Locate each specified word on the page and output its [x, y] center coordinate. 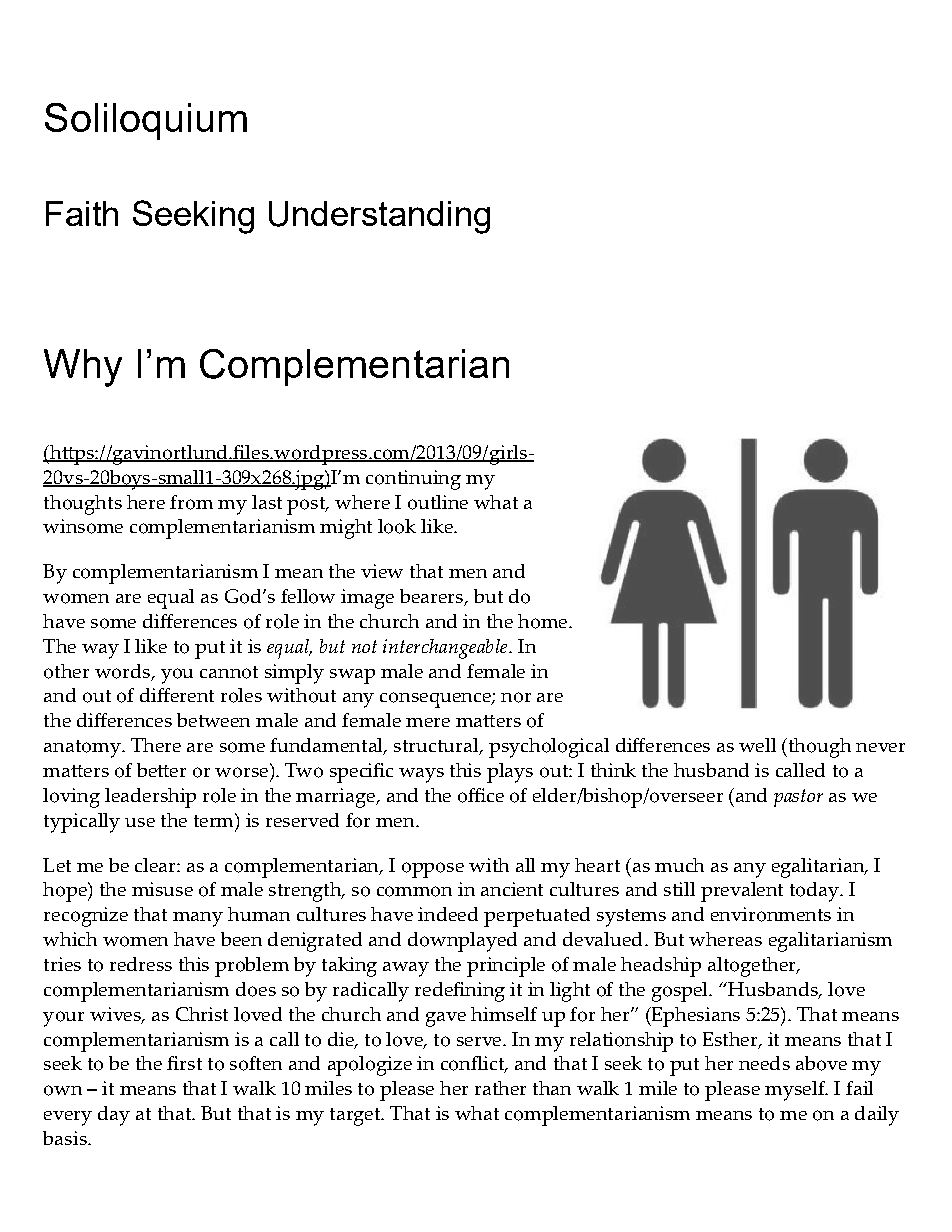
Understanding [379, 217]
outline [438, 502]
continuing [413, 480]
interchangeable [446, 649]
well [757, 745]
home [544, 621]
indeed [448, 914]
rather [500, 1088]
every [68, 1118]
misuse [162, 889]
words [123, 672]
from [191, 502]
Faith [82, 213]
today [815, 892]
